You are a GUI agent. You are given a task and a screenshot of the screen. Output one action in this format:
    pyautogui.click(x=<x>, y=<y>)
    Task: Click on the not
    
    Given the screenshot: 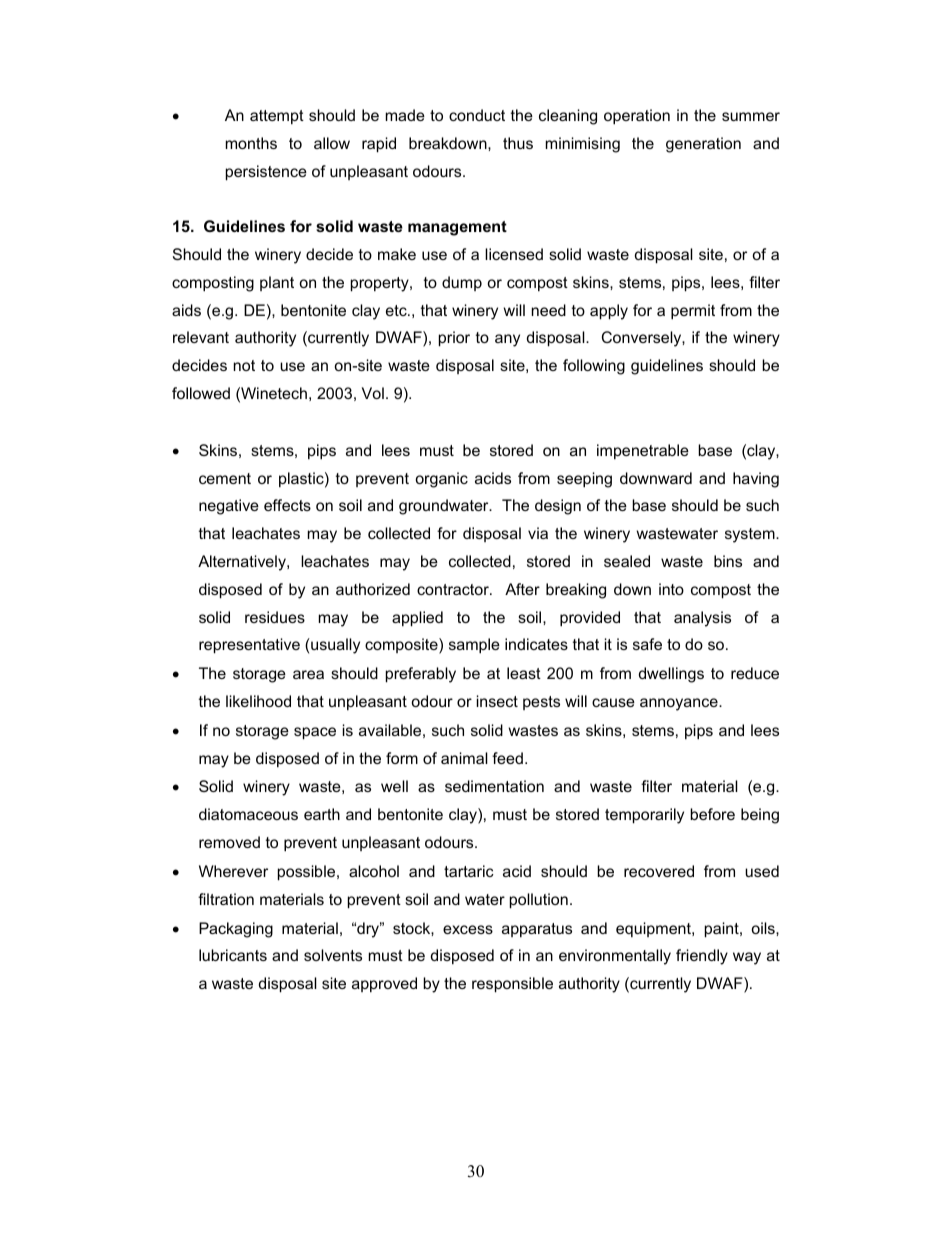 What is the action you would take?
    pyautogui.click(x=244, y=365)
